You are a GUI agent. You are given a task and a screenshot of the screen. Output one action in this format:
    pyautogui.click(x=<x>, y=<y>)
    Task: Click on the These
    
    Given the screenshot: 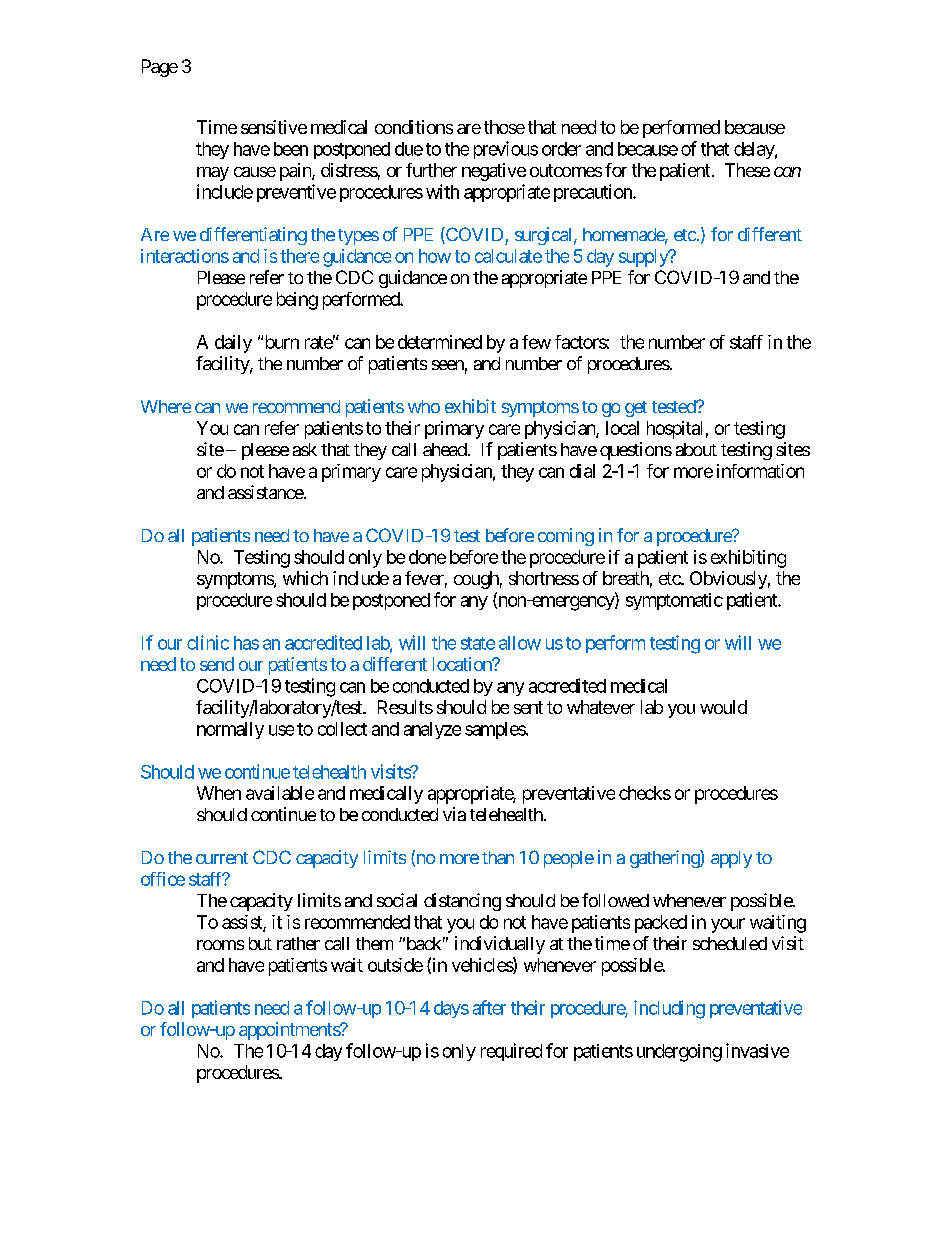 What is the action you would take?
    pyautogui.click(x=747, y=170)
